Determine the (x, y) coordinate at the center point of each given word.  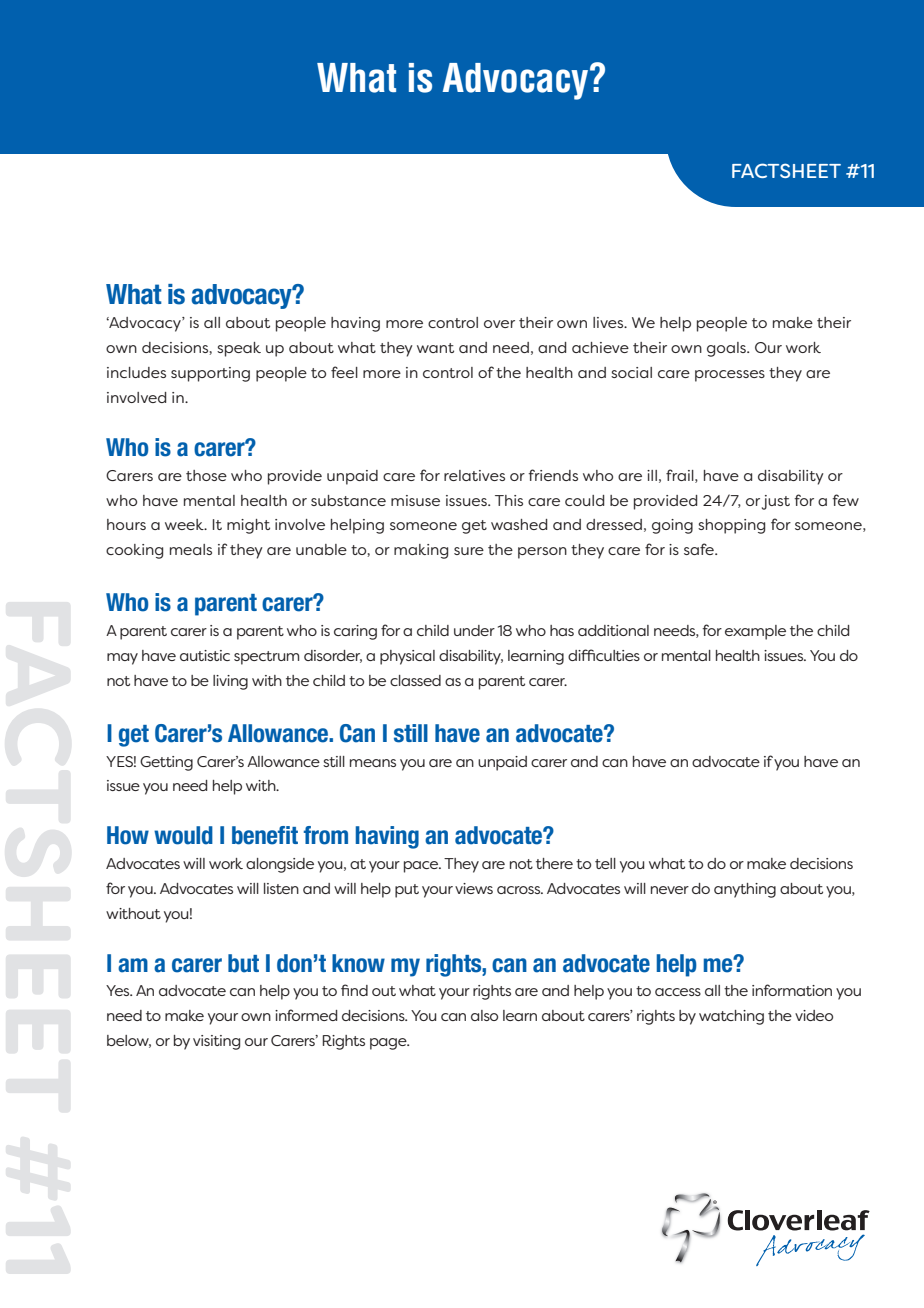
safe (700, 549)
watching (731, 1017)
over (499, 324)
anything (745, 890)
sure (469, 551)
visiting (216, 1042)
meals (191, 549)
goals (727, 349)
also (484, 1015)
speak (239, 349)
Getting (166, 763)
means (373, 763)
